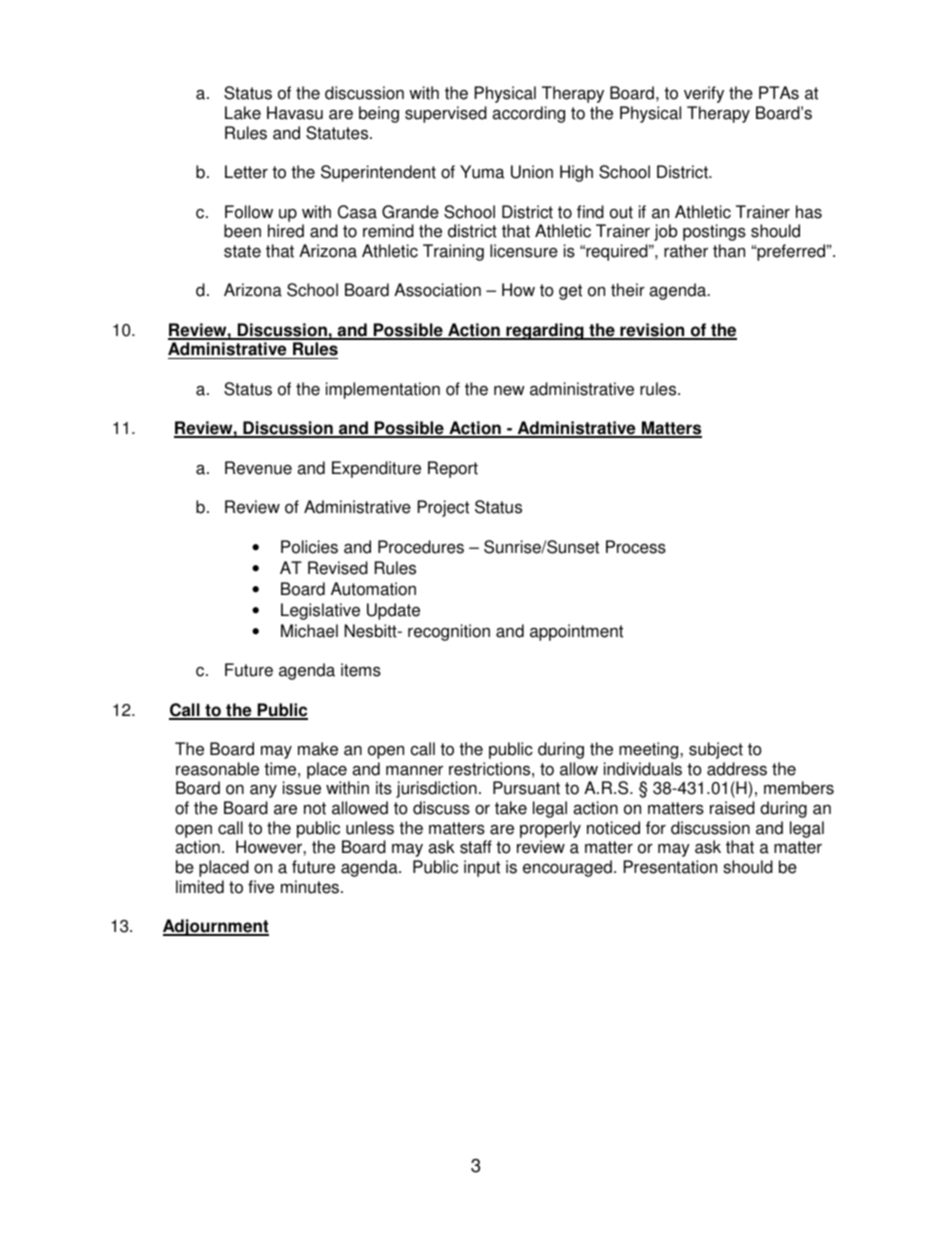 The width and height of the screenshot is (952, 1233). I want to click on five, so click(261, 887).
